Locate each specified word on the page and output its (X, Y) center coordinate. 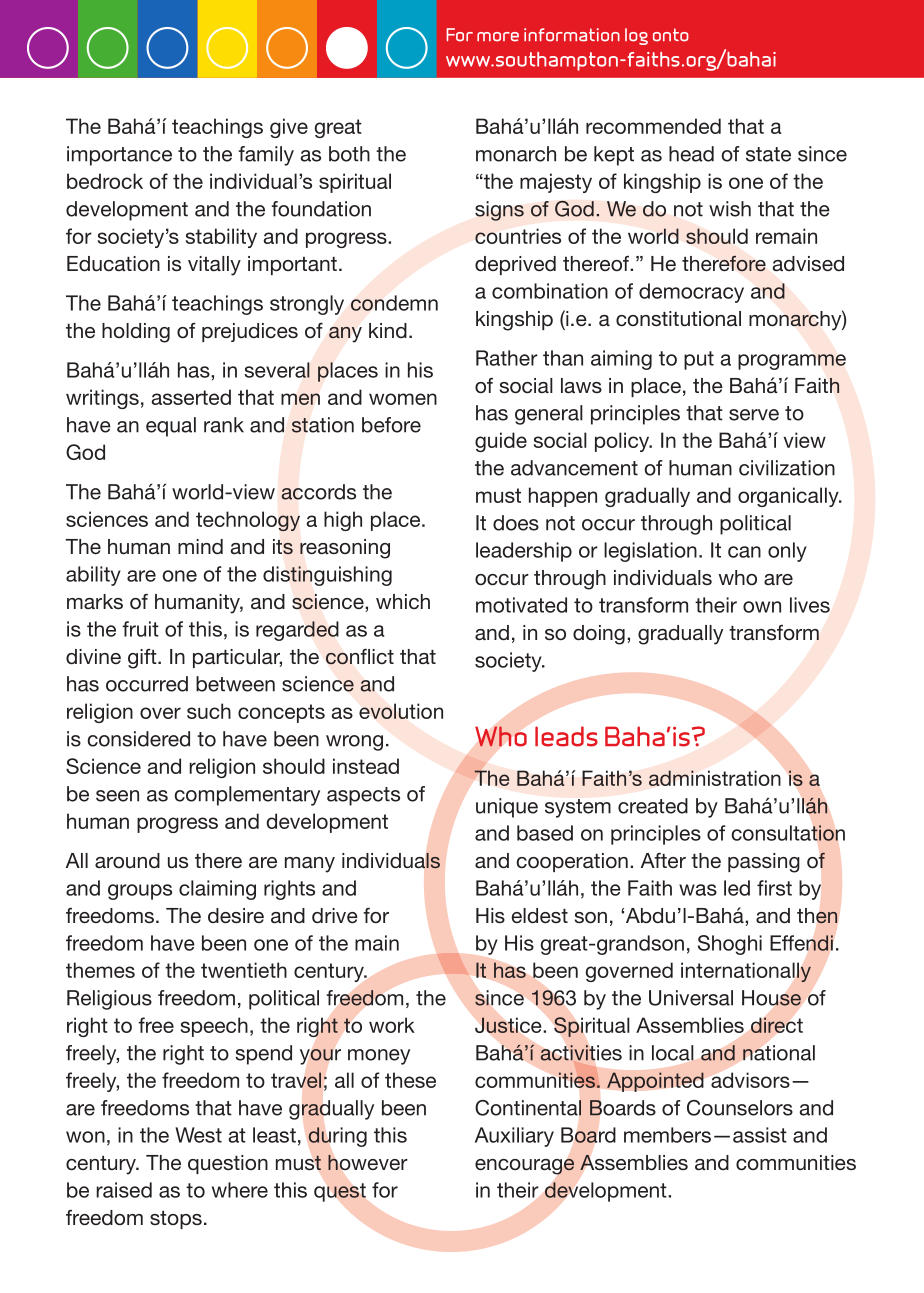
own (762, 607)
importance (119, 156)
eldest (540, 915)
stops (176, 1220)
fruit (140, 629)
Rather (507, 358)
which (403, 601)
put (699, 360)
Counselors (740, 1108)
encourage (524, 1166)
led (737, 888)
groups (140, 892)
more (498, 37)
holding (136, 333)
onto (671, 35)
